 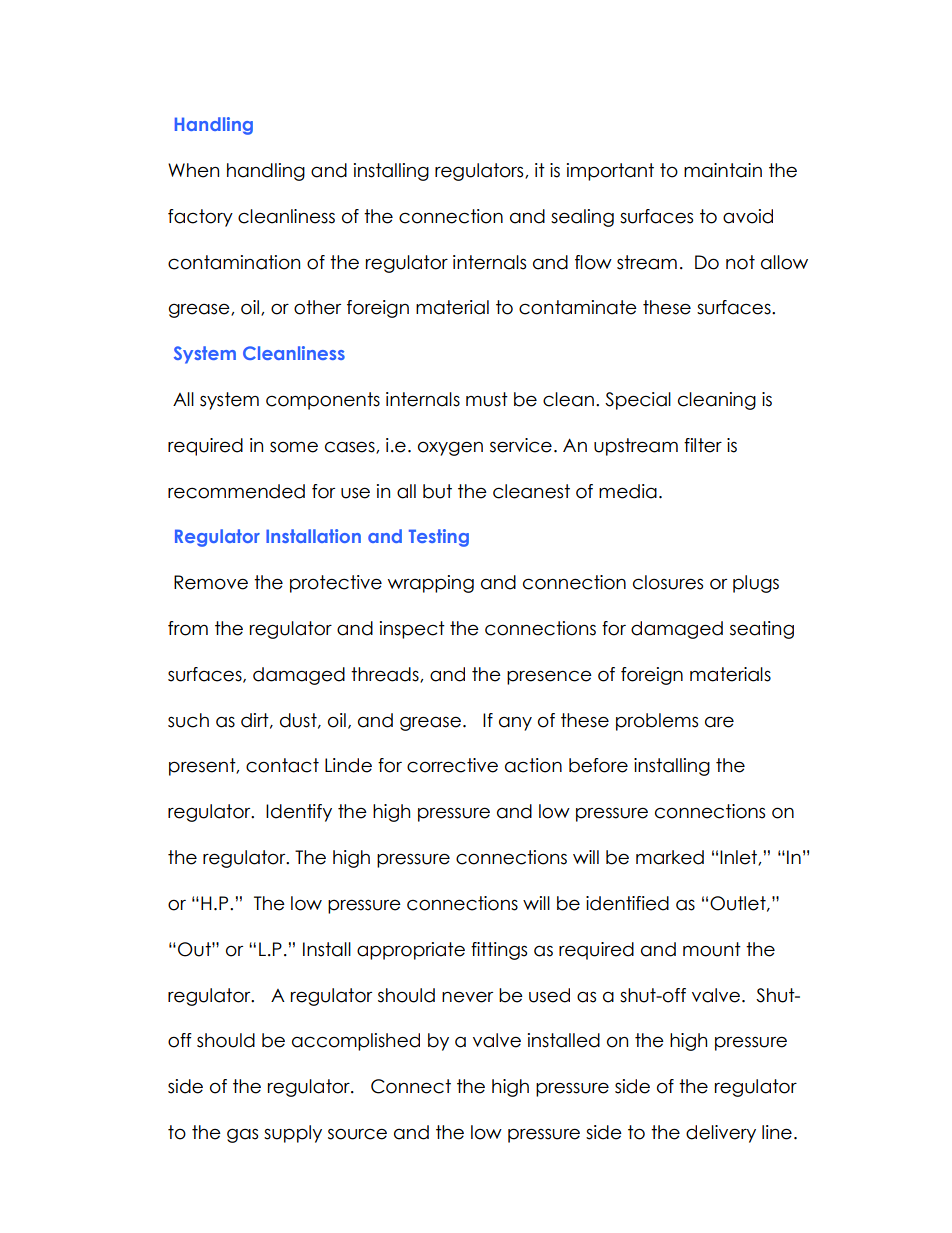 What do you see at coordinates (638, 401) in the screenshot?
I see `Special` at bounding box center [638, 401].
